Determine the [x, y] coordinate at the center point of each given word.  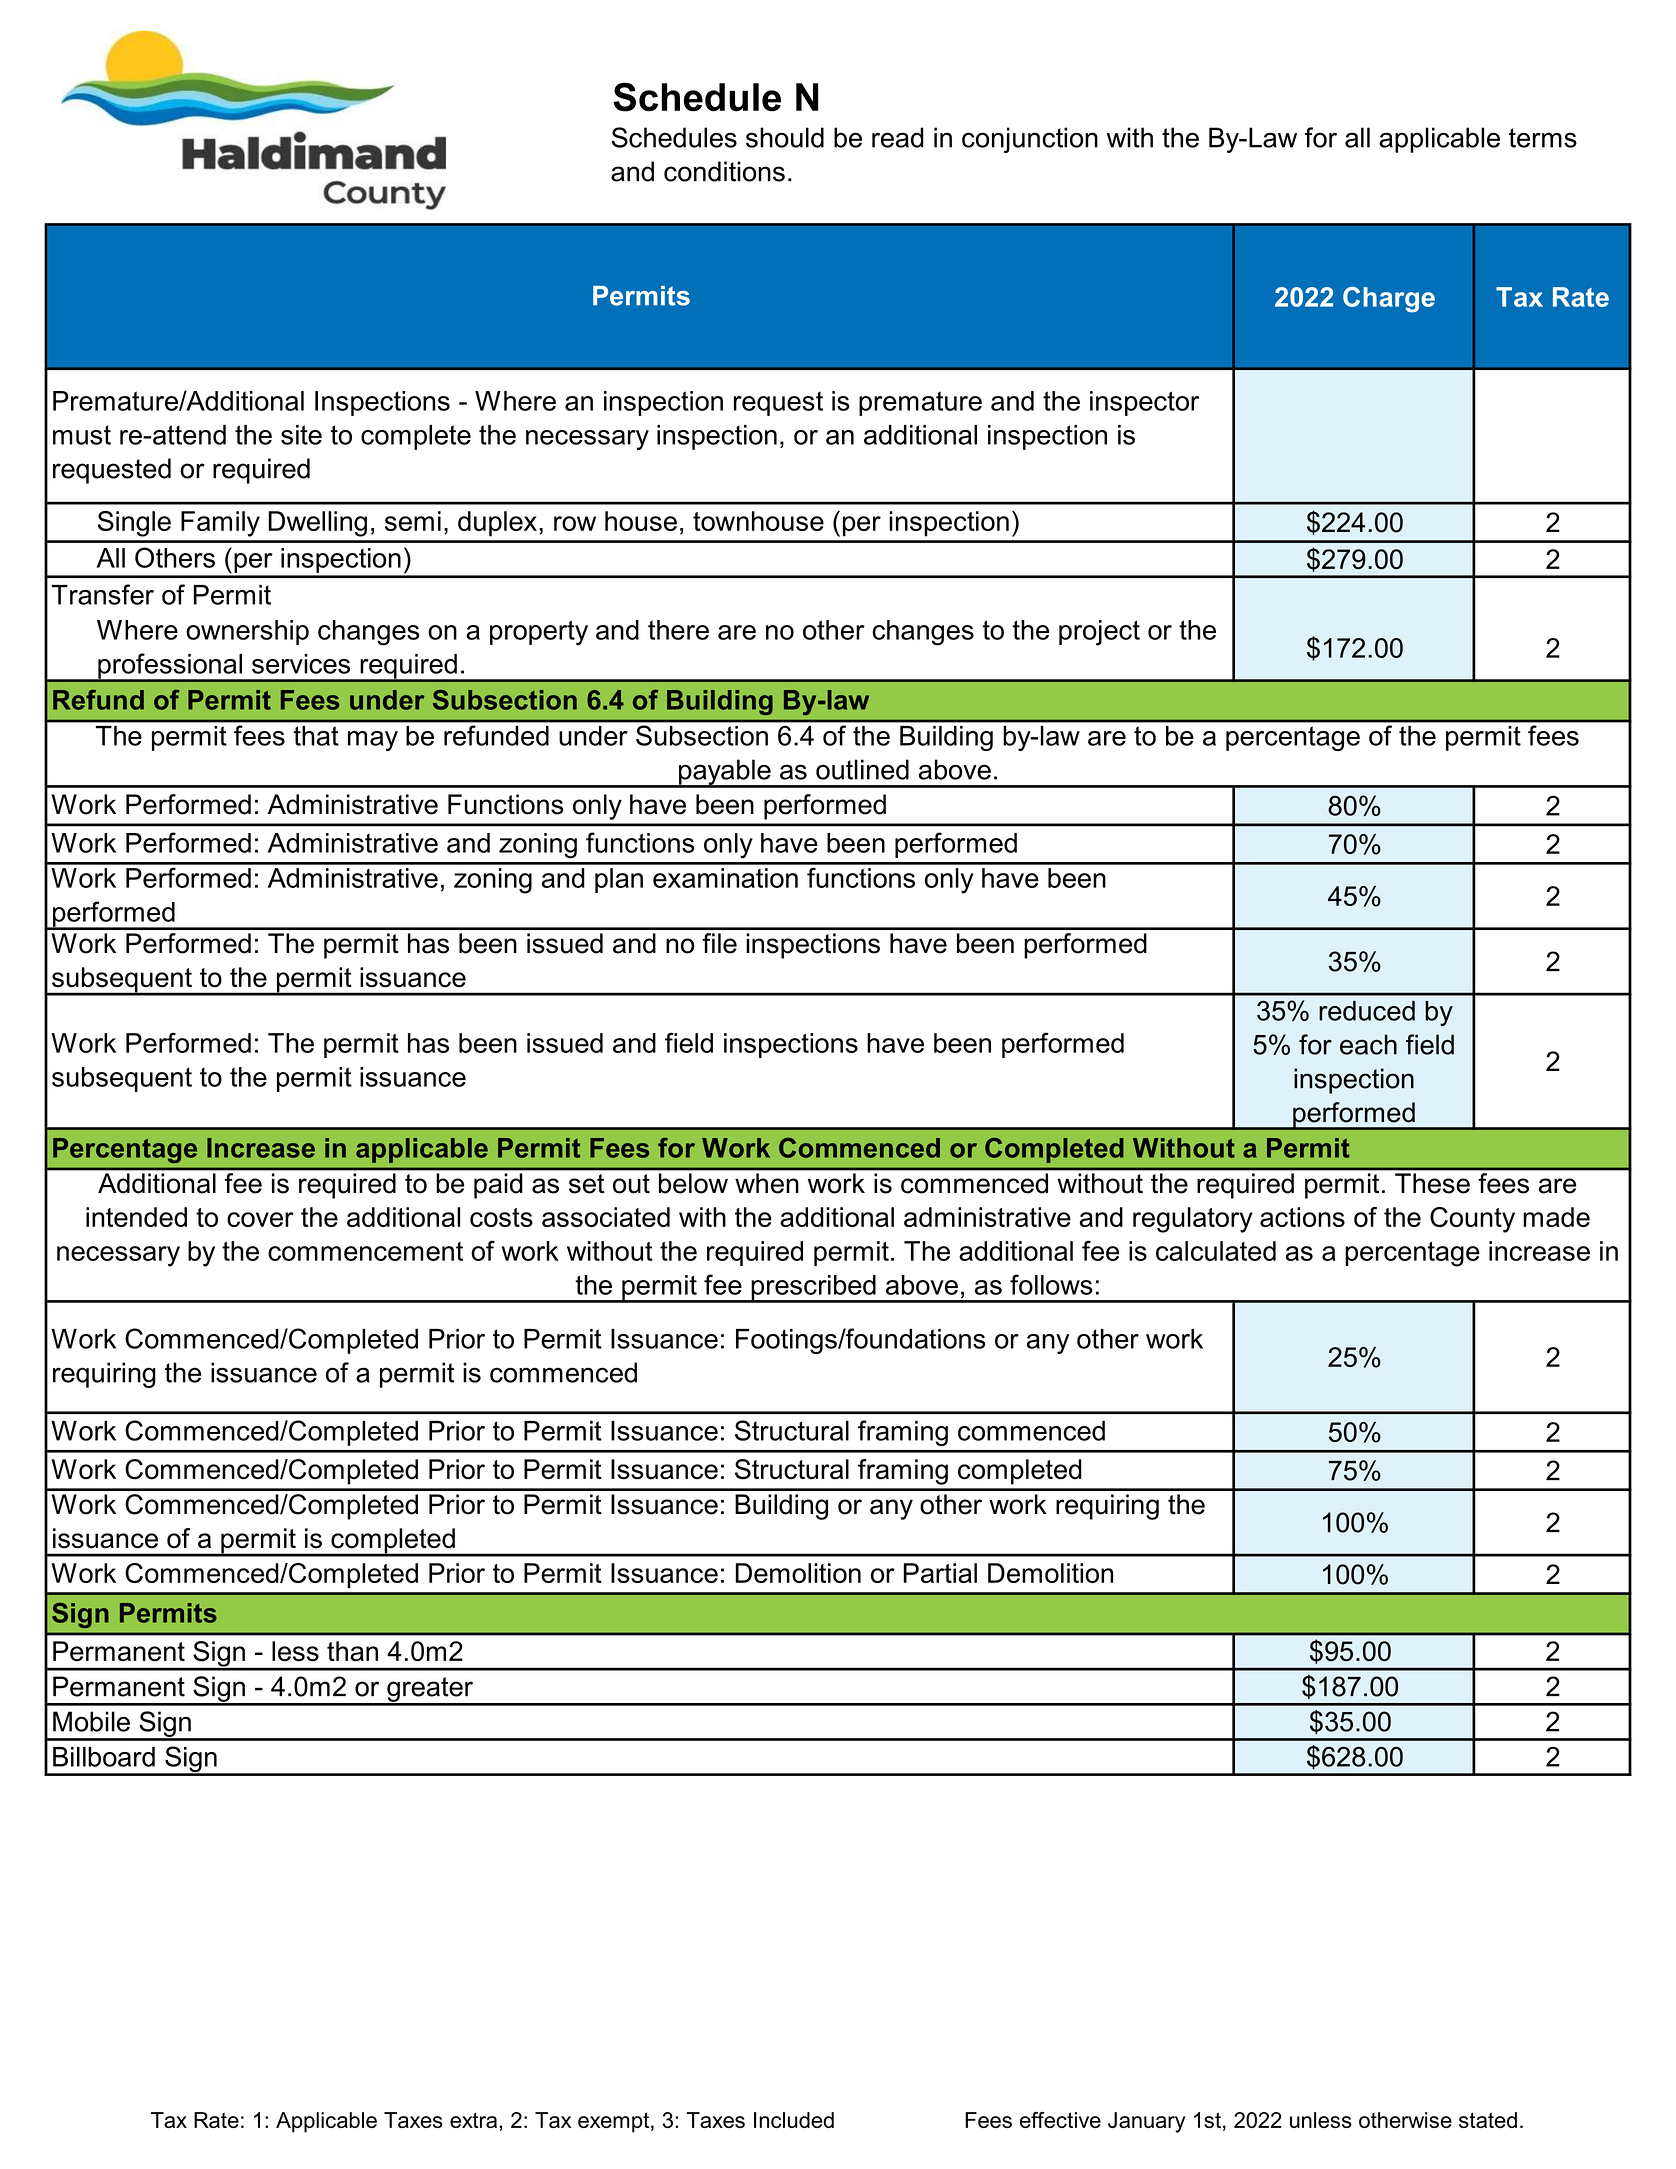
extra [475, 2120]
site [301, 435]
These [1432, 1183]
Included [794, 2120]
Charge [1389, 300]
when [766, 1183]
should [785, 137]
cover [260, 1219]
